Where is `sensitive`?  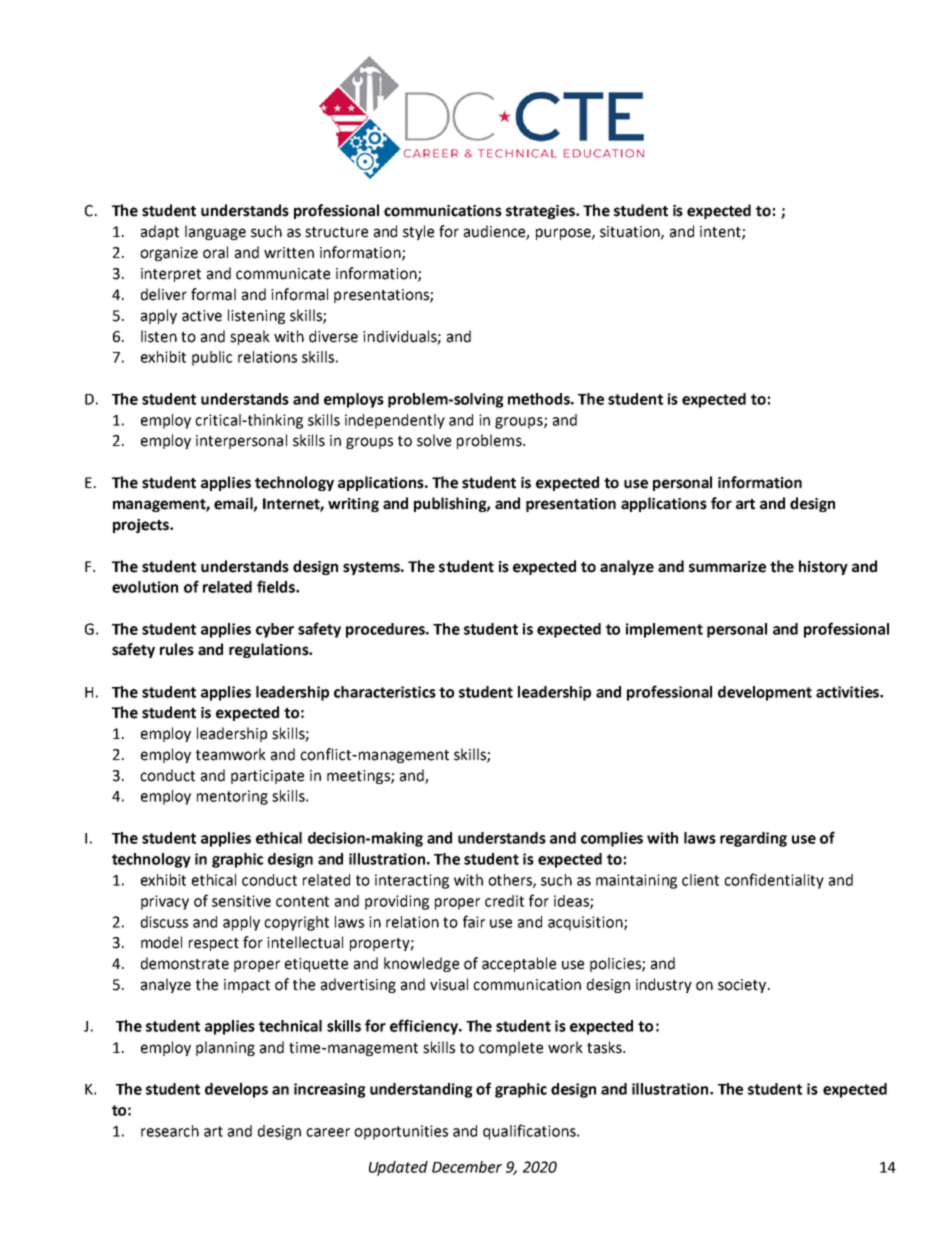
sensitive is located at coordinates (241, 901).
